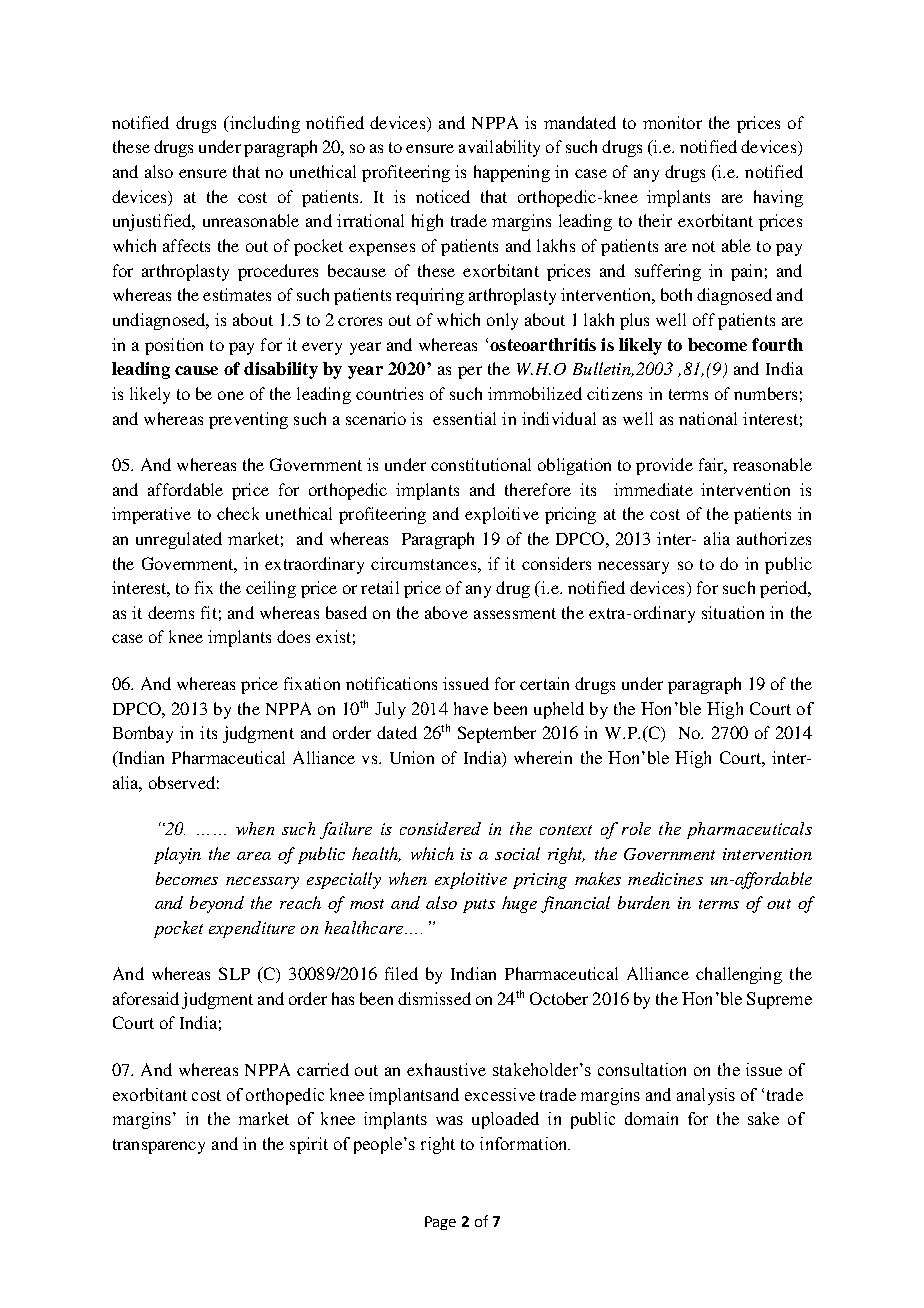 The width and height of the screenshot is (924, 1308). Describe the element at coordinates (254, 856) in the screenshot. I see `area` at that location.
